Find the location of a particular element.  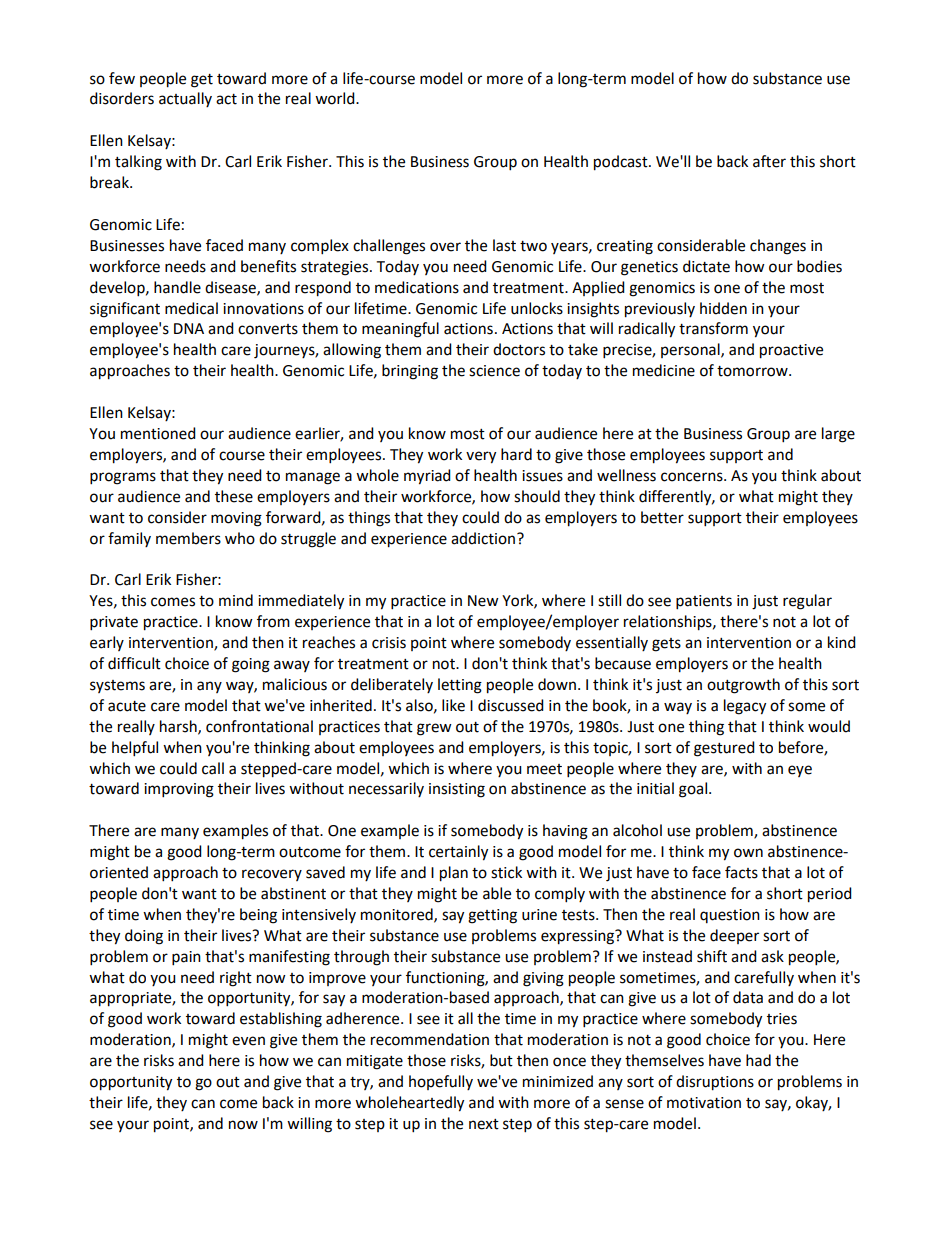

mind is located at coordinates (236, 600).
